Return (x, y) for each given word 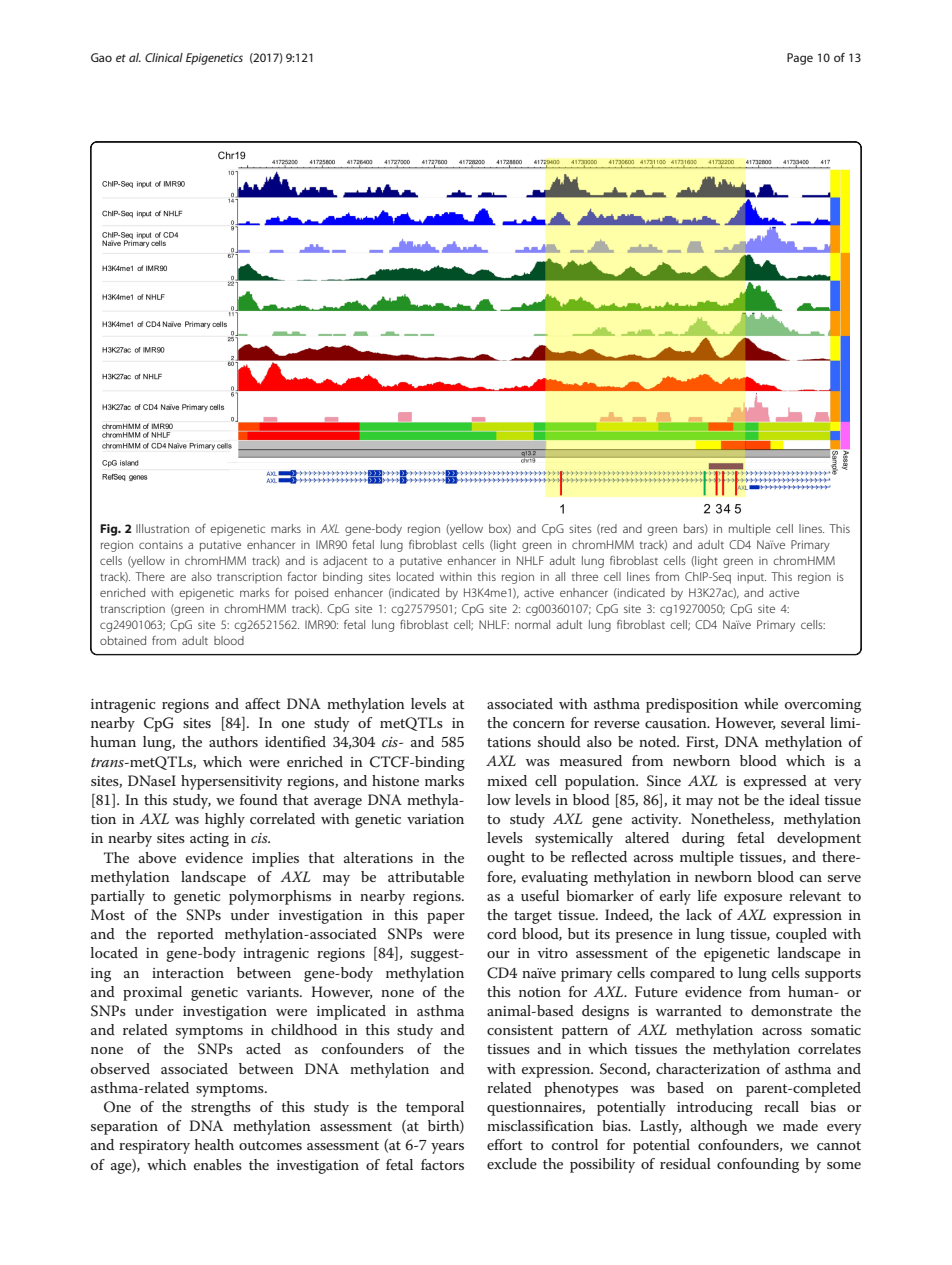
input (752, 577)
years (447, 1148)
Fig (110, 530)
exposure (753, 899)
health (214, 1144)
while (761, 703)
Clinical (164, 57)
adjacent (345, 562)
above (157, 857)
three (585, 576)
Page (800, 59)
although (719, 1127)
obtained (123, 640)
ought (506, 858)
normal (532, 624)
